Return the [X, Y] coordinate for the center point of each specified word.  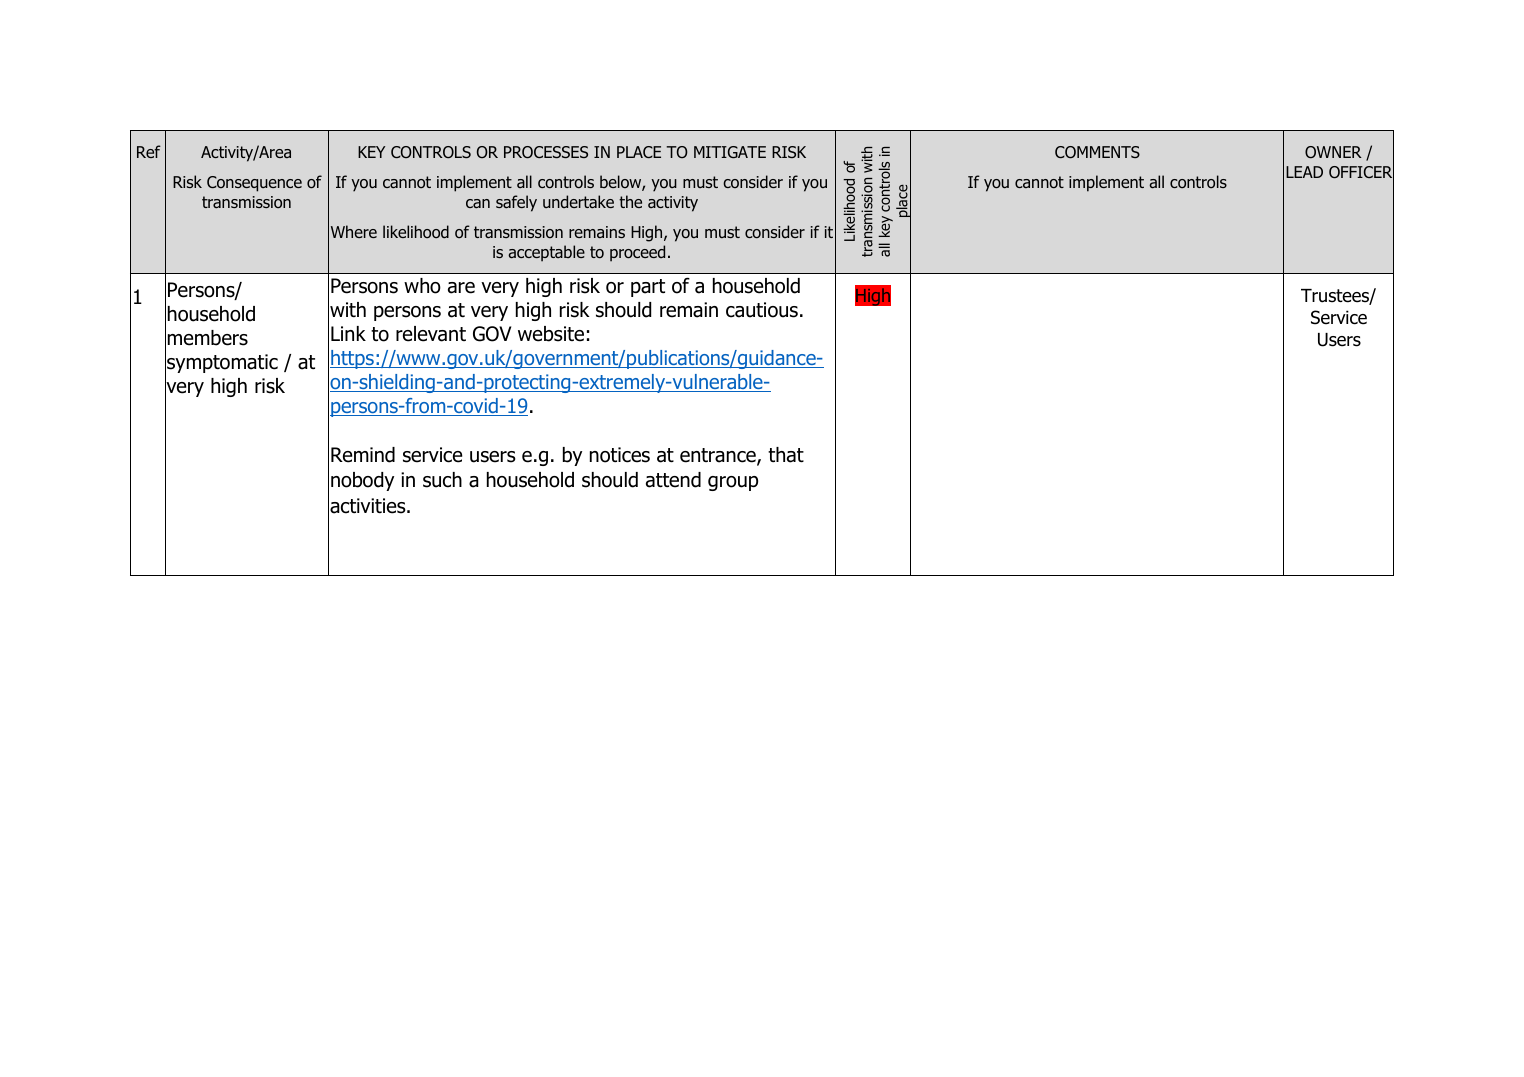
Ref [149, 151]
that [786, 455]
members [208, 338]
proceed [637, 253]
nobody [362, 481]
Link [348, 333]
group [733, 483]
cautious [762, 310]
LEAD [1304, 172]
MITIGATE [730, 152]
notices [620, 455]
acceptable [546, 253]
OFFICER [1361, 172]
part [648, 288]
